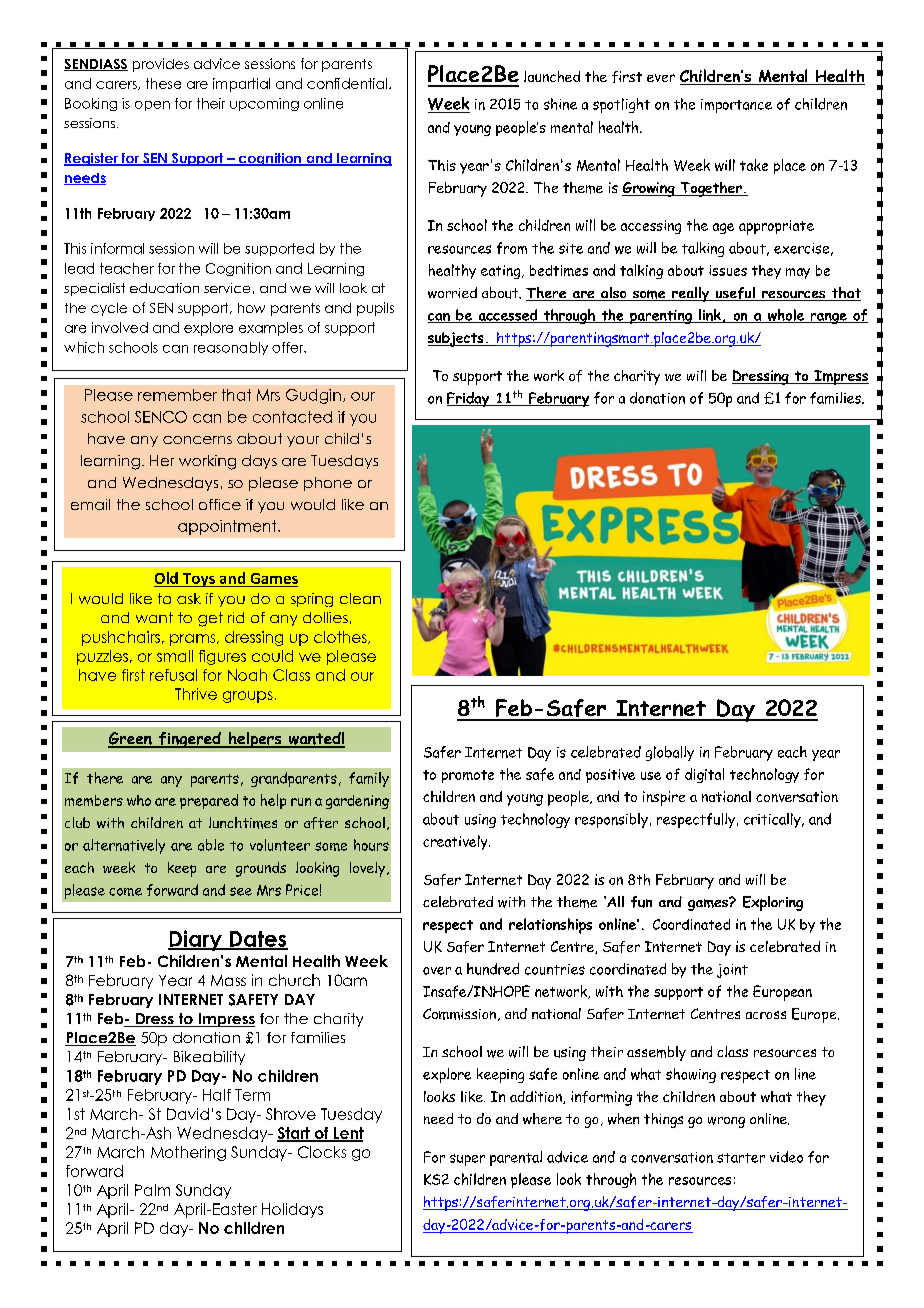 Image resolution: width=924 pixels, height=1308 pixels. I want to click on prepared, so click(209, 801).
